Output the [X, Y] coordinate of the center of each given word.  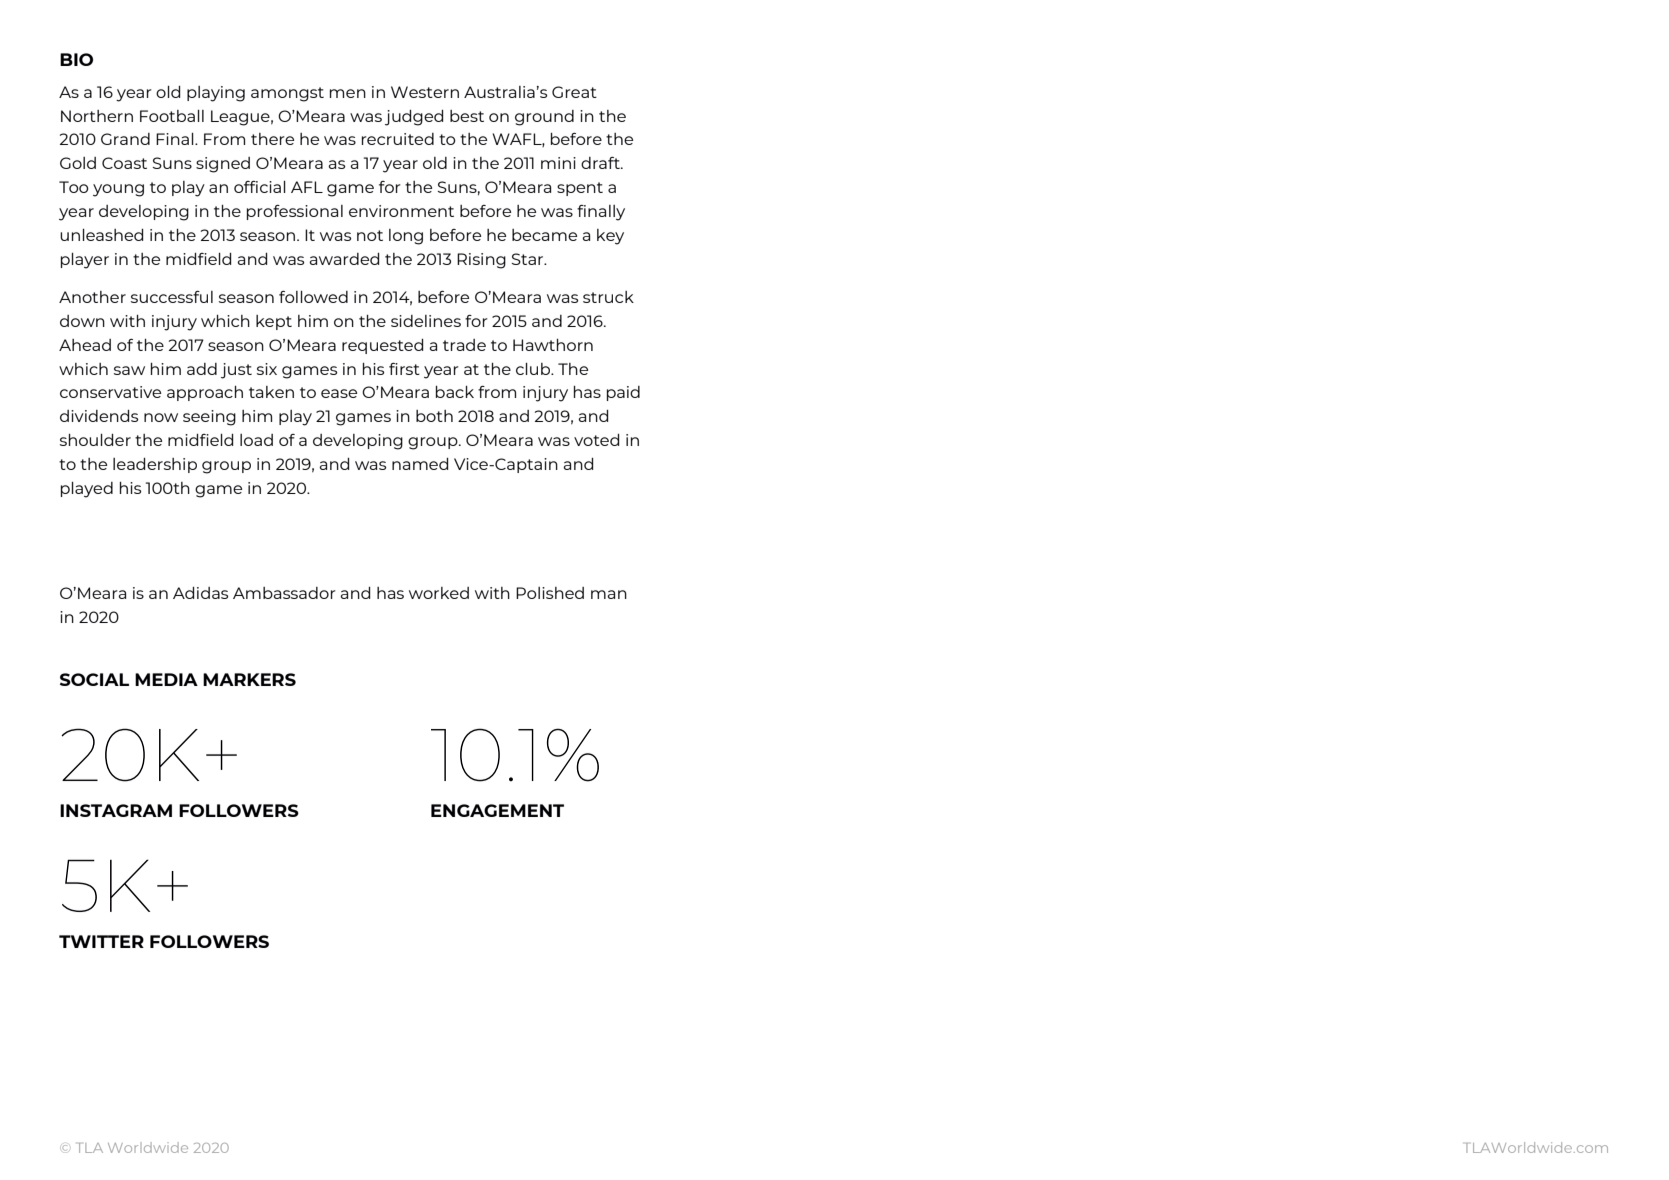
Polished [550, 593]
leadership [155, 465]
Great [574, 92]
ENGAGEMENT [497, 810]
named [420, 464]
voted [596, 440]
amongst [287, 94]
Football [172, 116]
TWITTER [101, 941]
